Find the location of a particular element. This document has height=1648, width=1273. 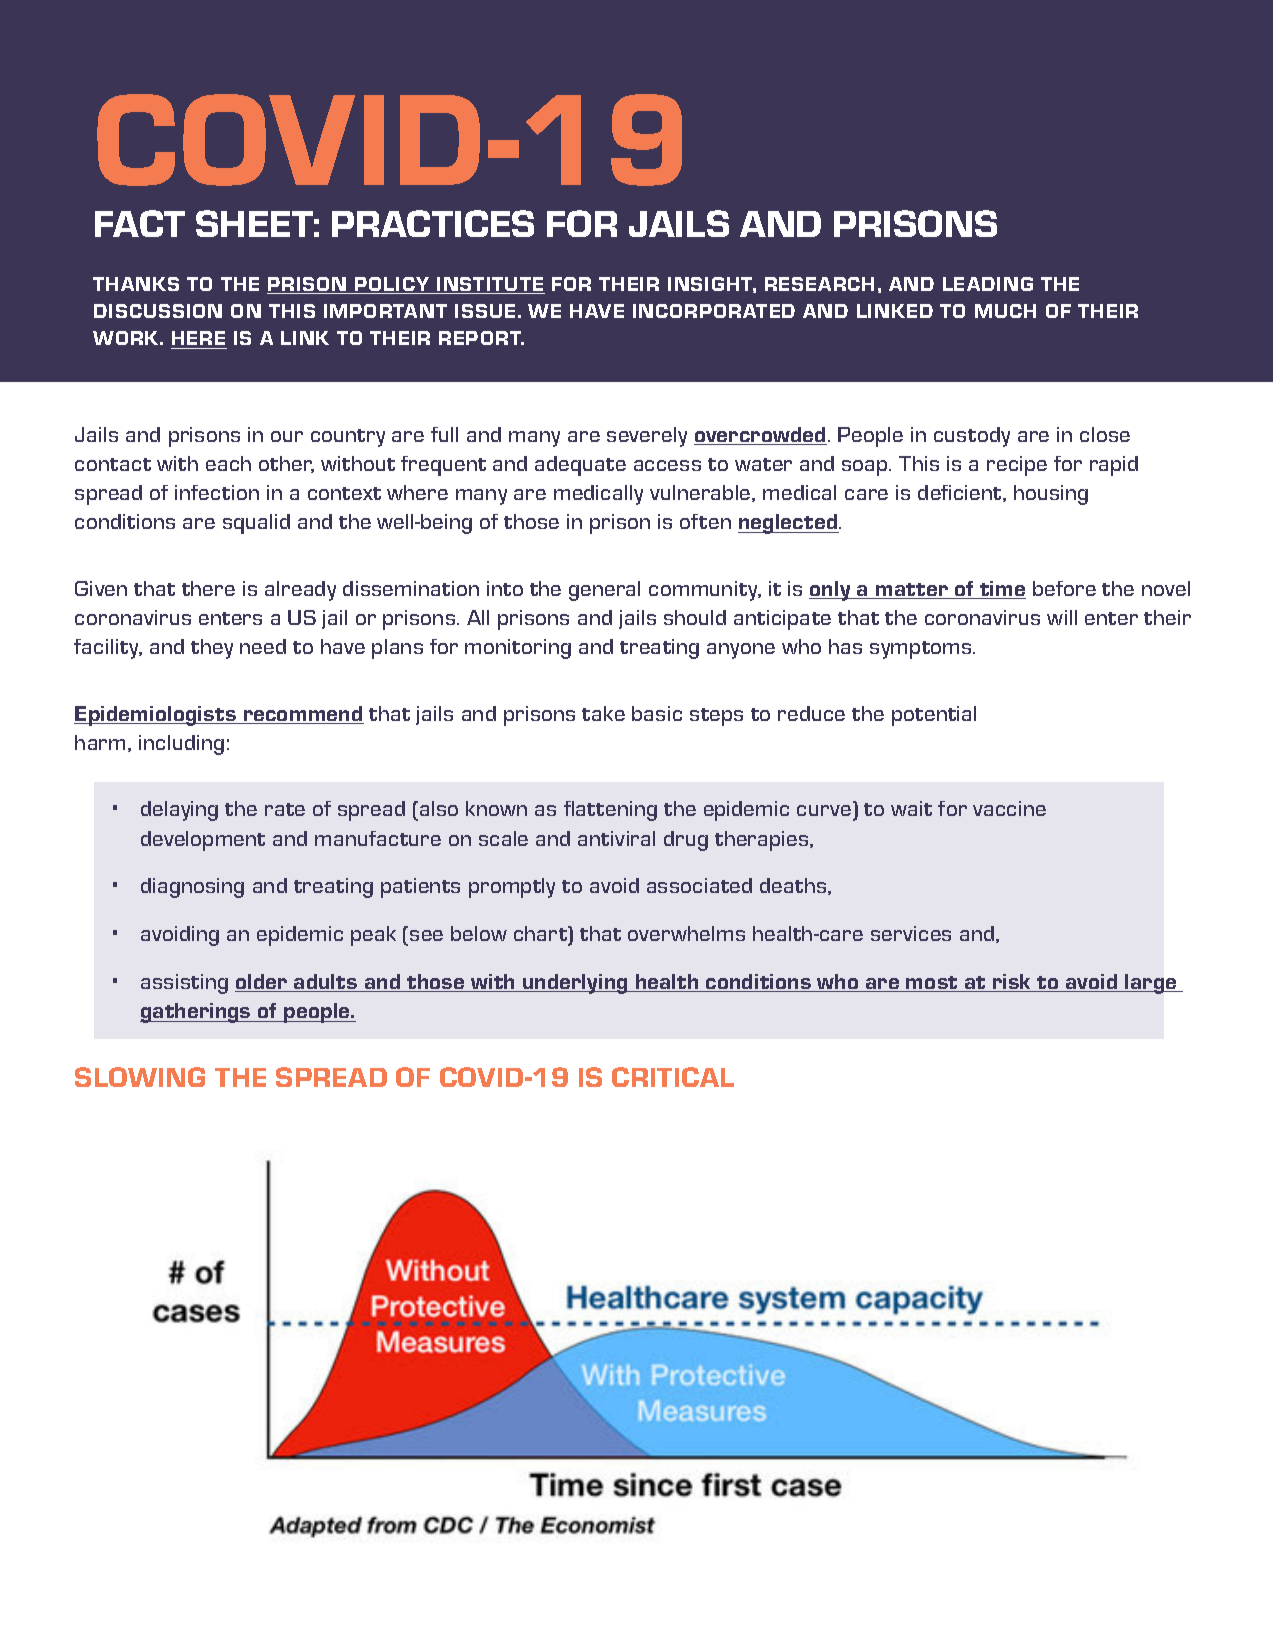

housing is located at coordinates (1051, 495).
